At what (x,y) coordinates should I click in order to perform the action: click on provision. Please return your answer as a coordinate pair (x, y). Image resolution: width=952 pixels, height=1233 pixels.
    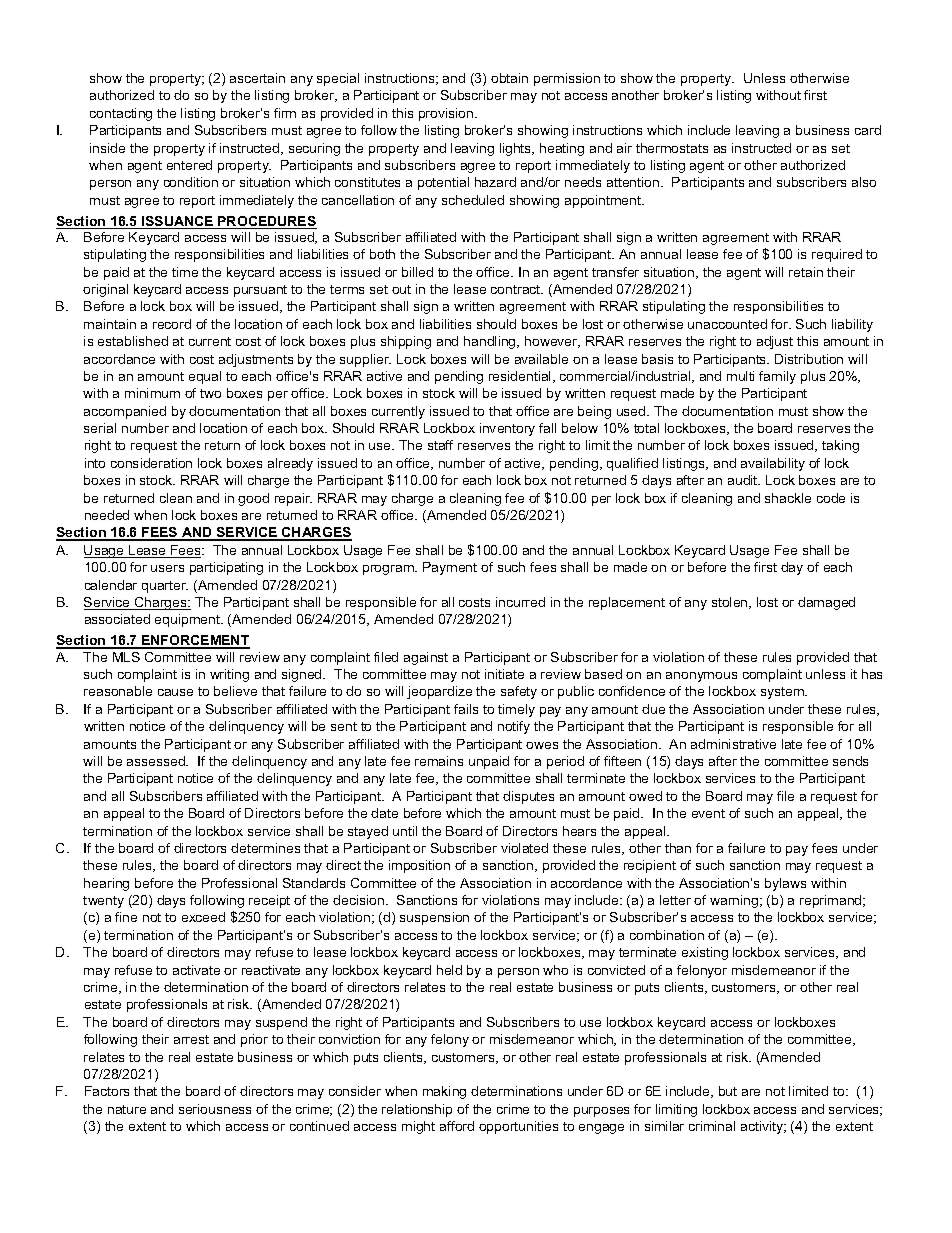
    Looking at the image, I should click on (447, 114).
